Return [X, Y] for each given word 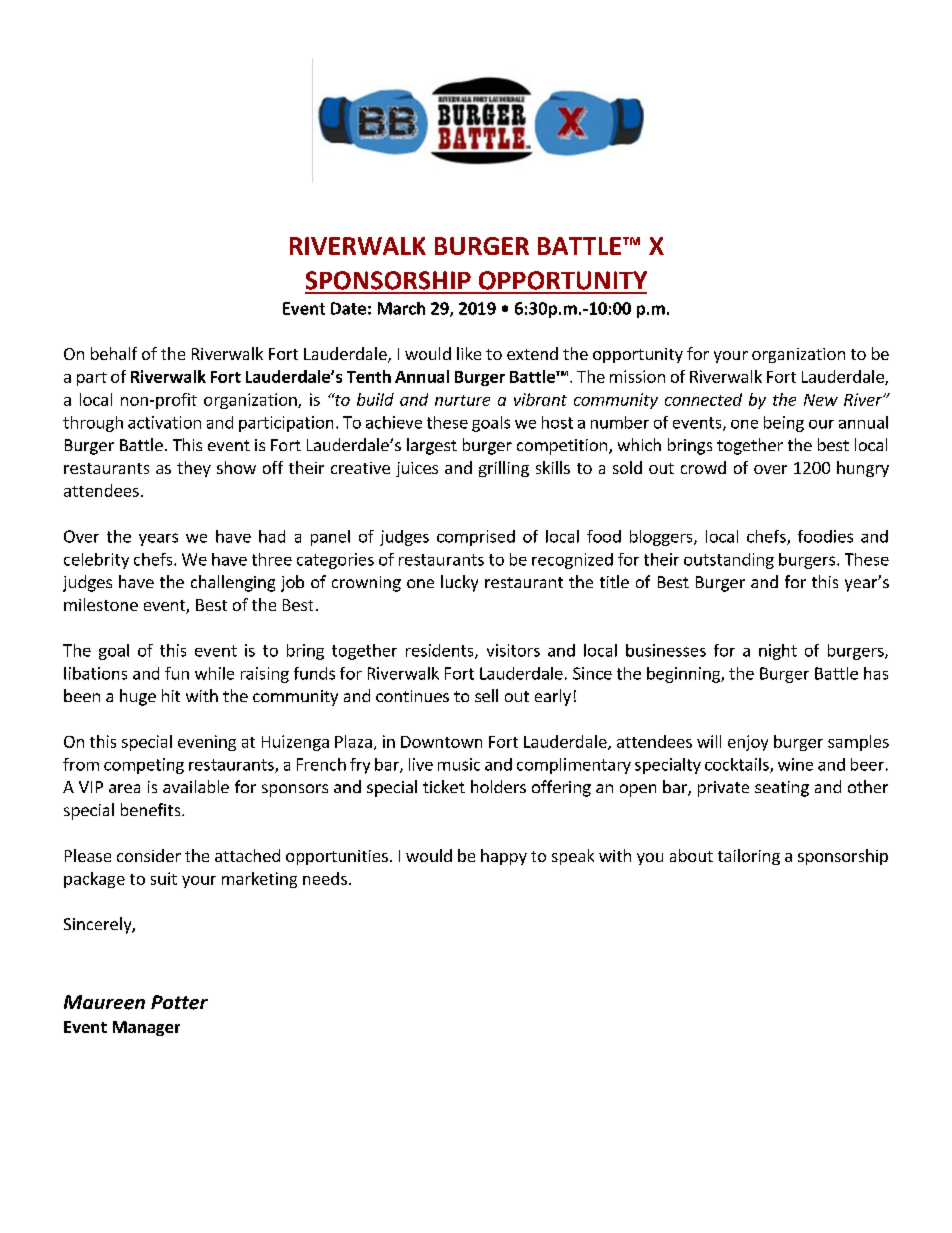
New [821, 400]
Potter [179, 1002]
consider [149, 855]
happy [504, 857]
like [469, 353]
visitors [513, 650]
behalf [114, 353]
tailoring [749, 857]
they [194, 469]
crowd [703, 467]
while [214, 673]
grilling [504, 469]
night [778, 652]
